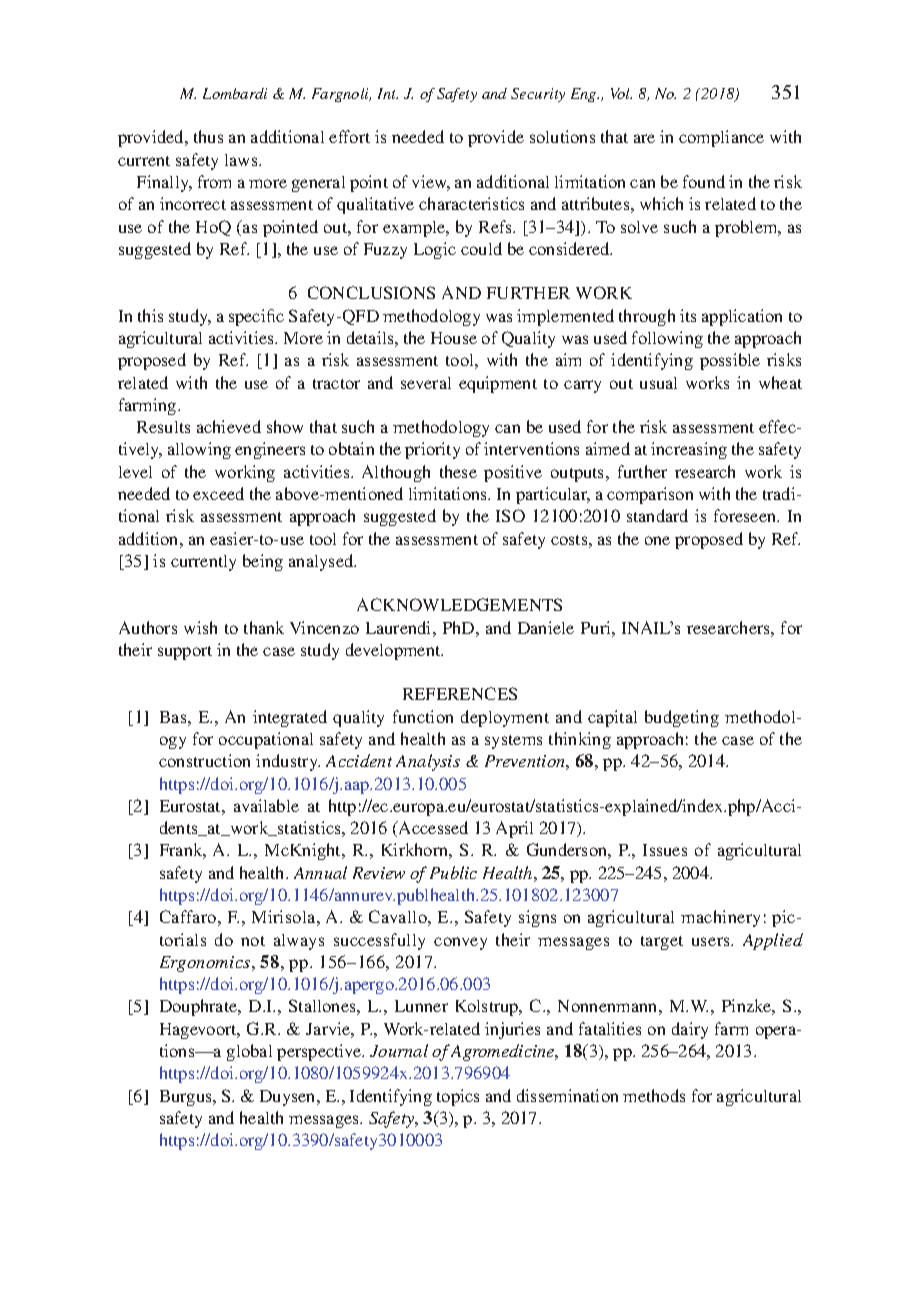 The image size is (921, 1316). What do you see at coordinates (730, 361) in the image?
I see `possible` at bounding box center [730, 361].
